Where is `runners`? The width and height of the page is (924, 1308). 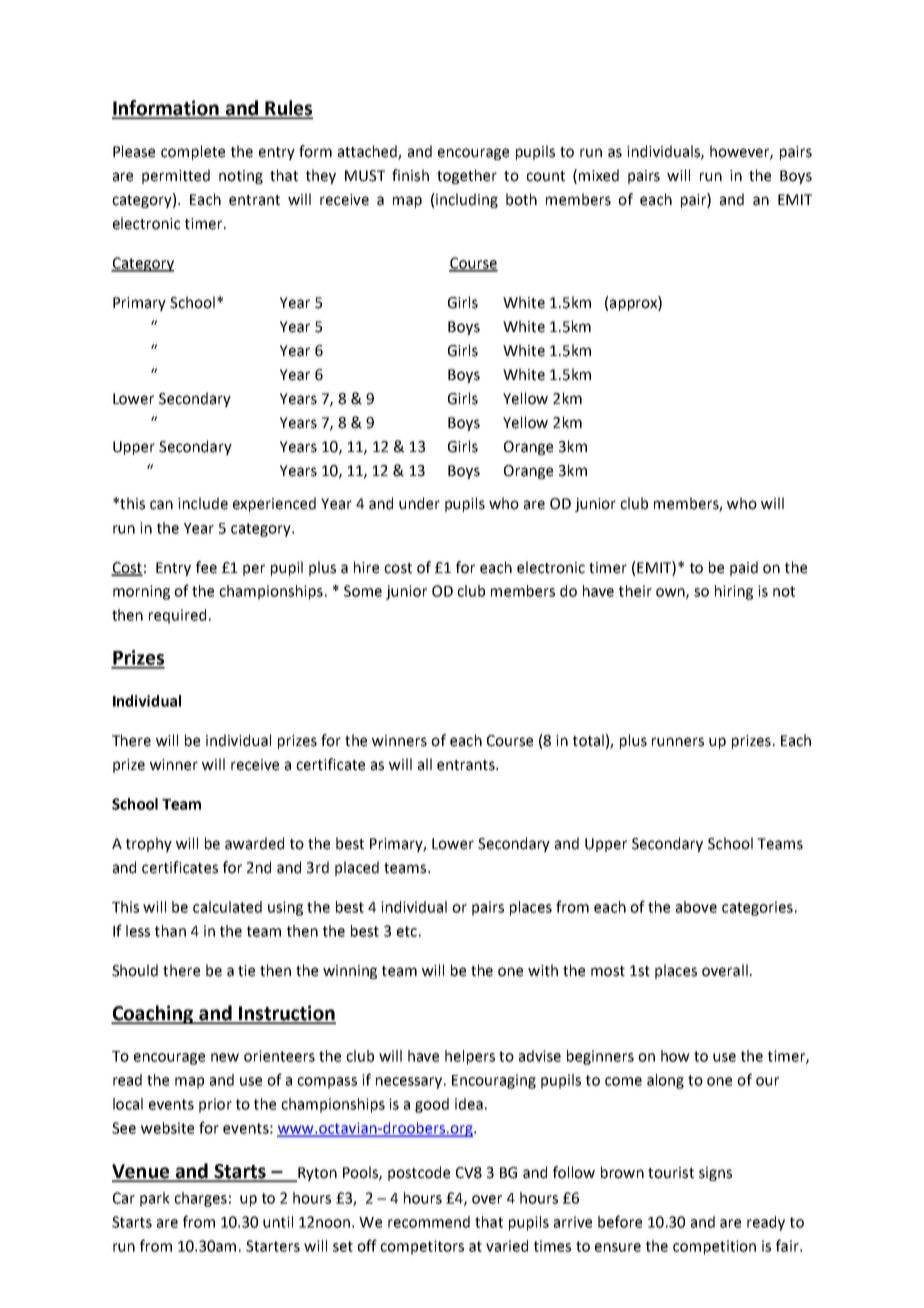
runners is located at coordinates (678, 742).
